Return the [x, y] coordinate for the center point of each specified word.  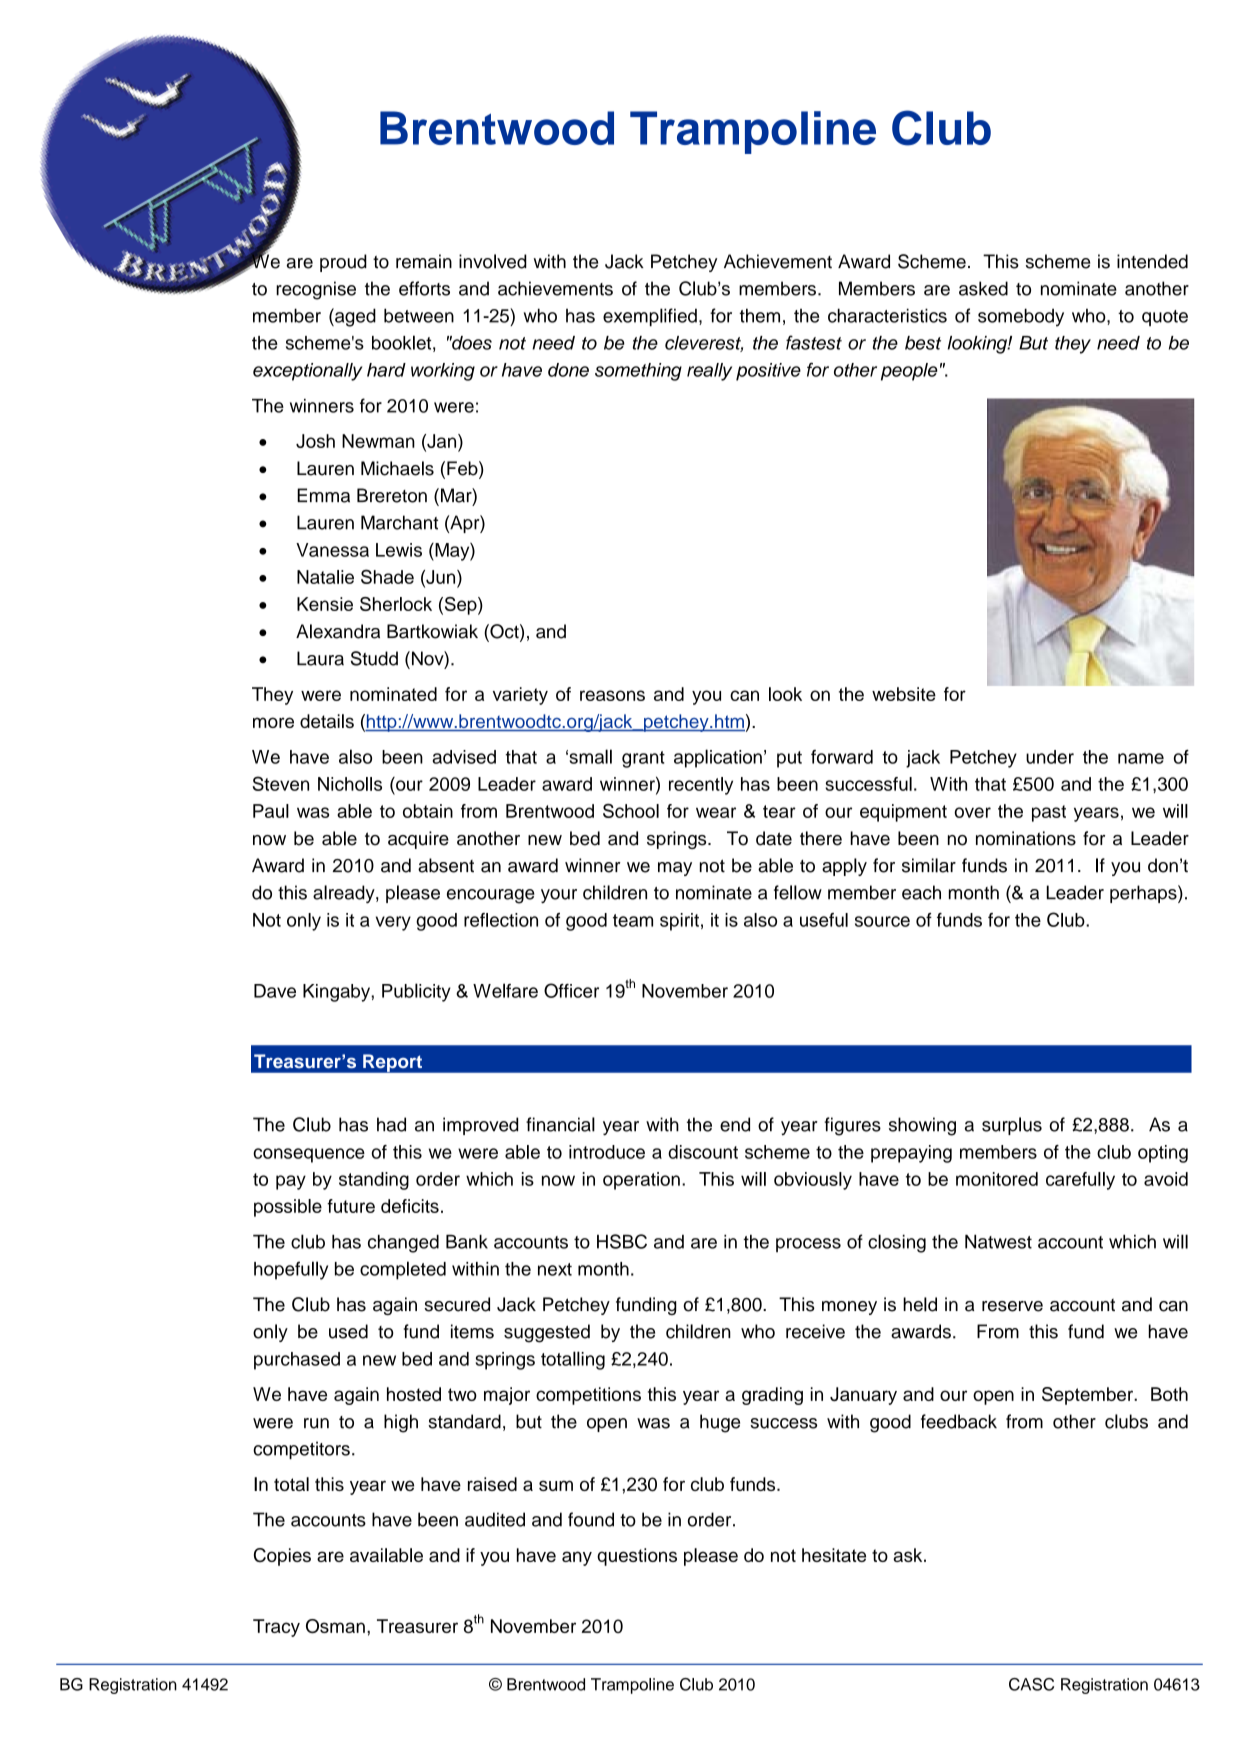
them [759, 315]
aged [354, 317]
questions [637, 1557]
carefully [1080, 1181]
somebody [1021, 317]
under [1050, 757]
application [718, 758]
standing [374, 1181]
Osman [335, 1626]
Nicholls [350, 784]
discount [703, 1152]
